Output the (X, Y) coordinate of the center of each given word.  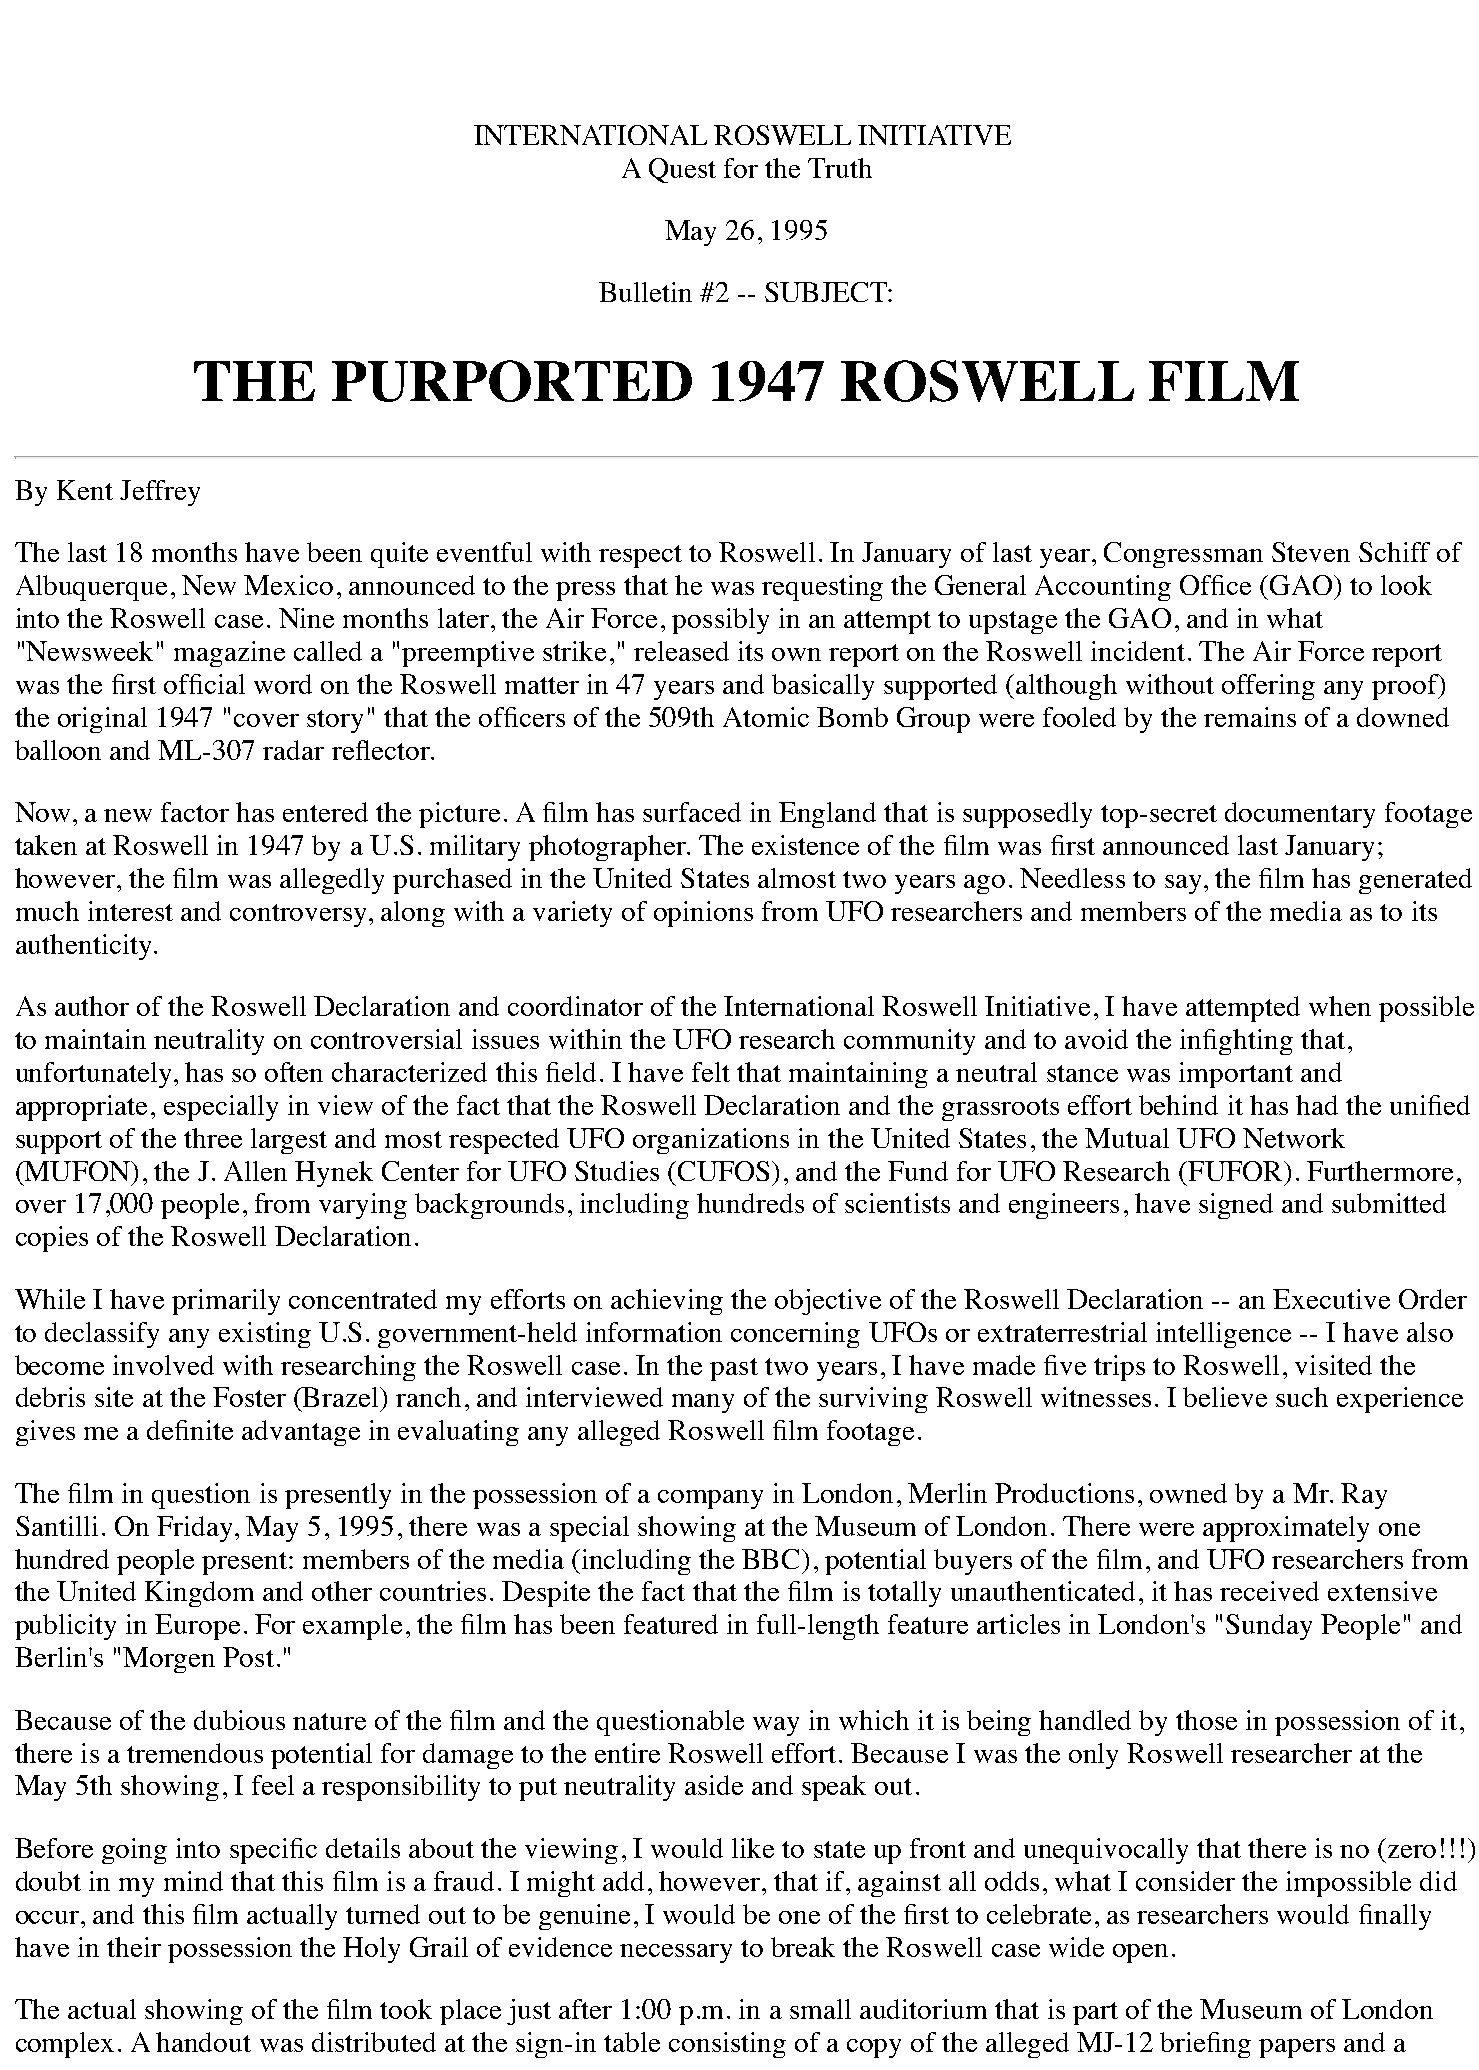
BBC (772, 1559)
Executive (1331, 1299)
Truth (840, 168)
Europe (197, 1627)
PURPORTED (512, 381)
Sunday (1269, 1627)
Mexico (288, 585)
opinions (703, 914)
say (1183, 884)
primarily (226, 1302)
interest (130, 911)
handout (203, 2042)
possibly (720, 621)
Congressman (1183, 555)
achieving (667, 1302)
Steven (1311, 552)
